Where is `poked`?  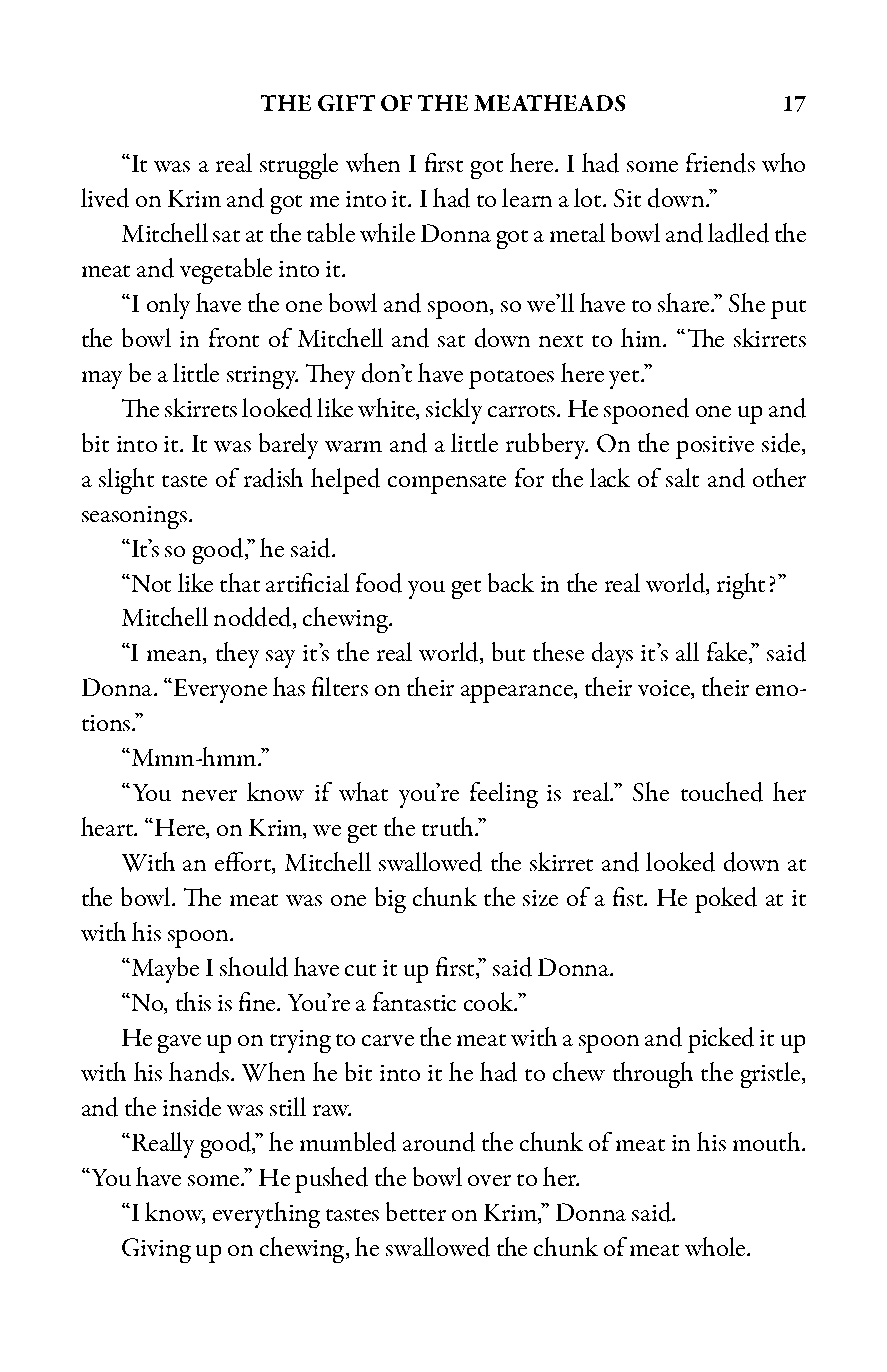 poked is located at coordinates (726, 900).
